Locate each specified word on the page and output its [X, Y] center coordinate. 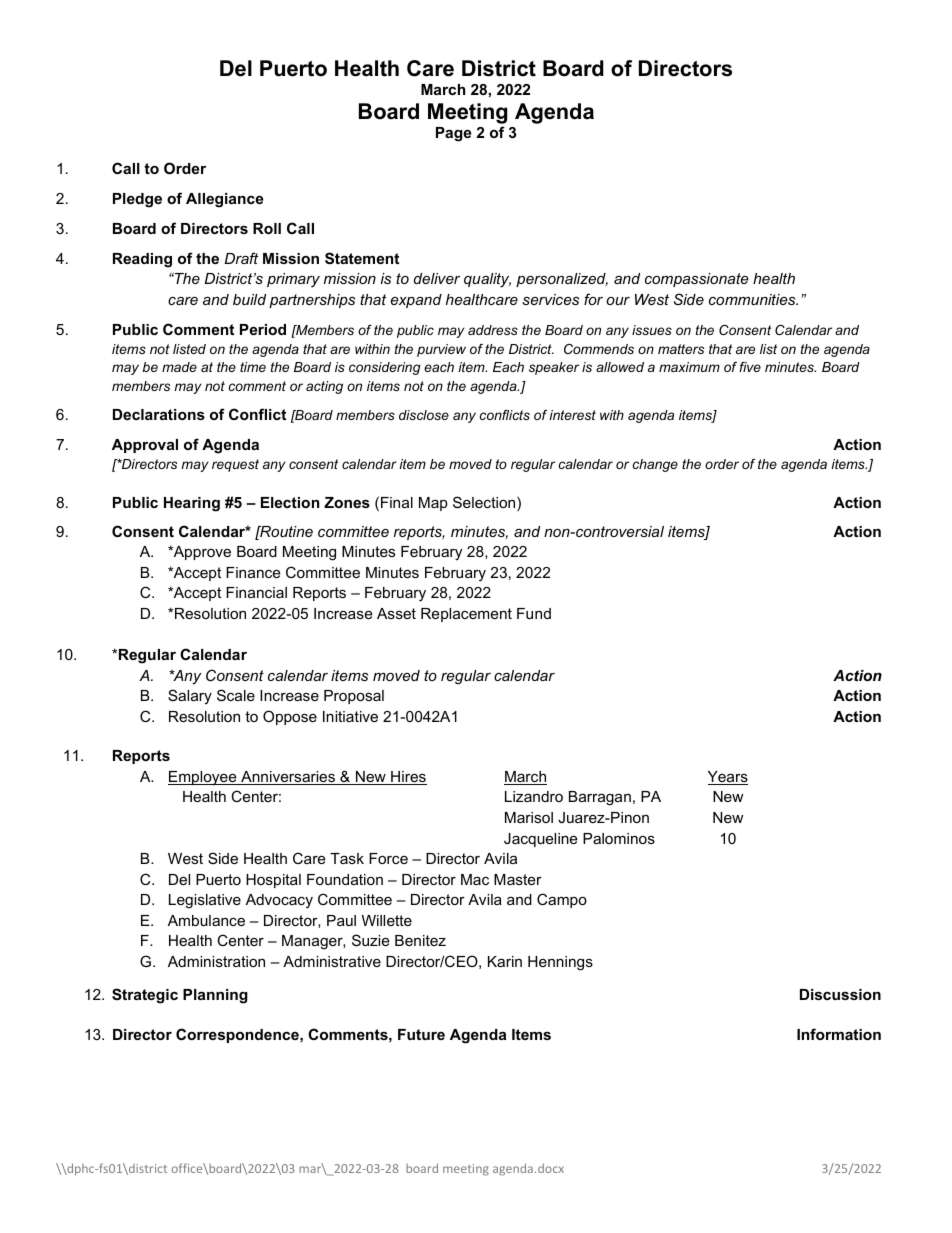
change [655, 465]
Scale [236, 695]
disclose [424, 415]
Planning [215, 996]
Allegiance [224, 200]
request [235, 465]
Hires [408, 778]
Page [453, 134]
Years [728, 778]
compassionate [697, 280]
